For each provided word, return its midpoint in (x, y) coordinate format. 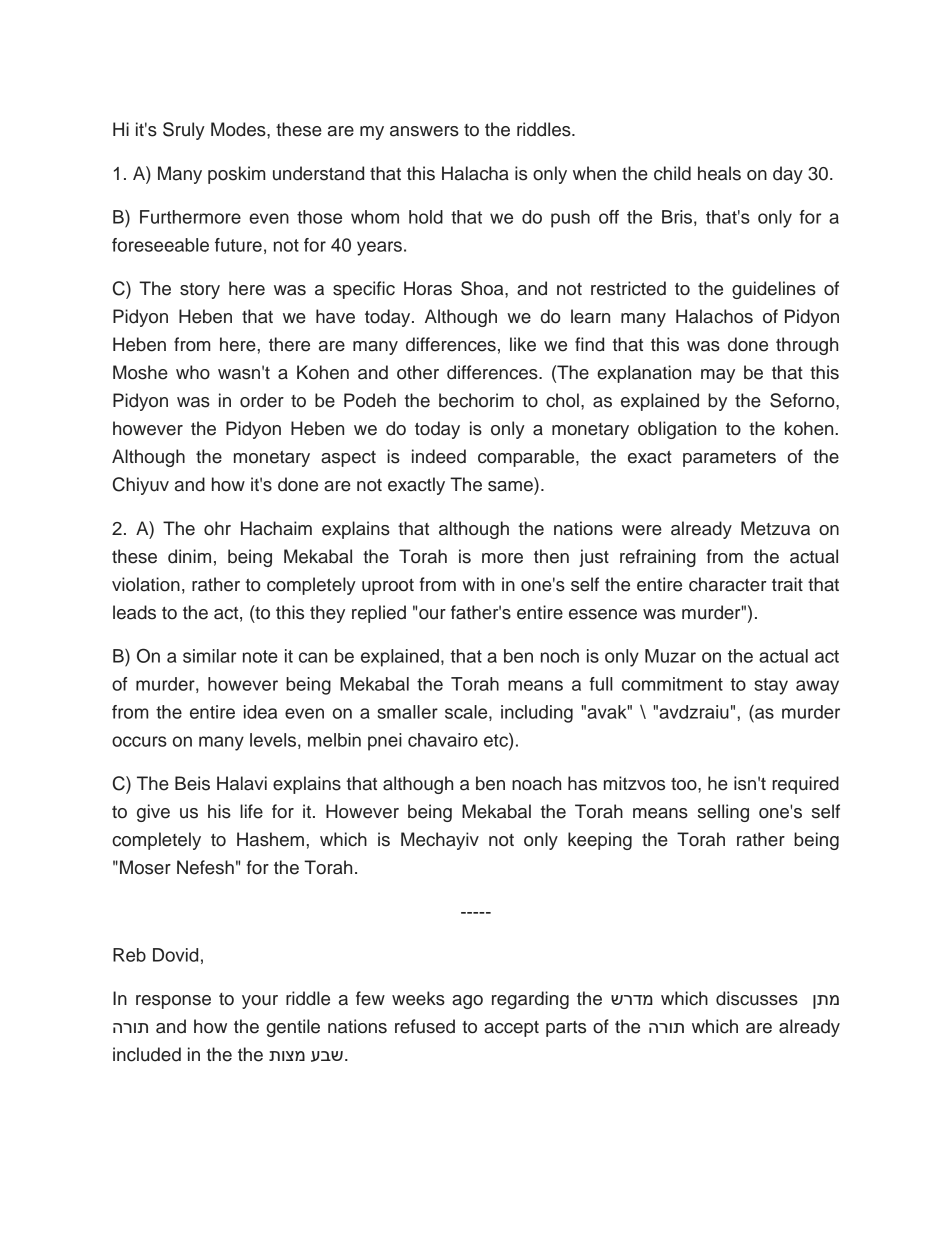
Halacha (475, 173)
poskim (236, 175)
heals (719, 173)
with (478, 584)
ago (467, 1002)
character (728, 584)
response (173, 1002)
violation (146, 584)
